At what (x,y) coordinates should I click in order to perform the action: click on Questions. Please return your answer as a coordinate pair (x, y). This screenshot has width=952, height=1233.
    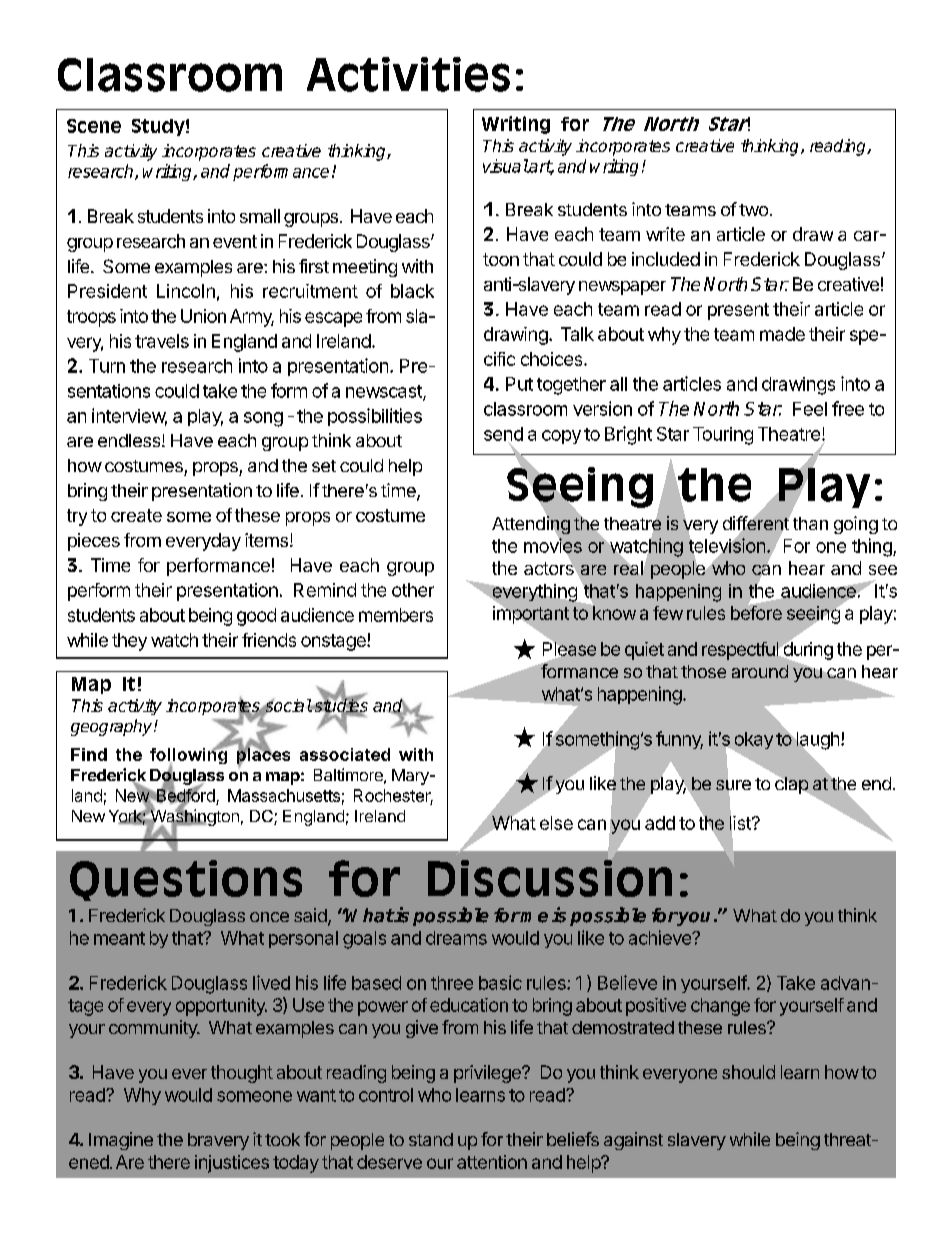
    Looking at the image, I should click on (186, 880).
